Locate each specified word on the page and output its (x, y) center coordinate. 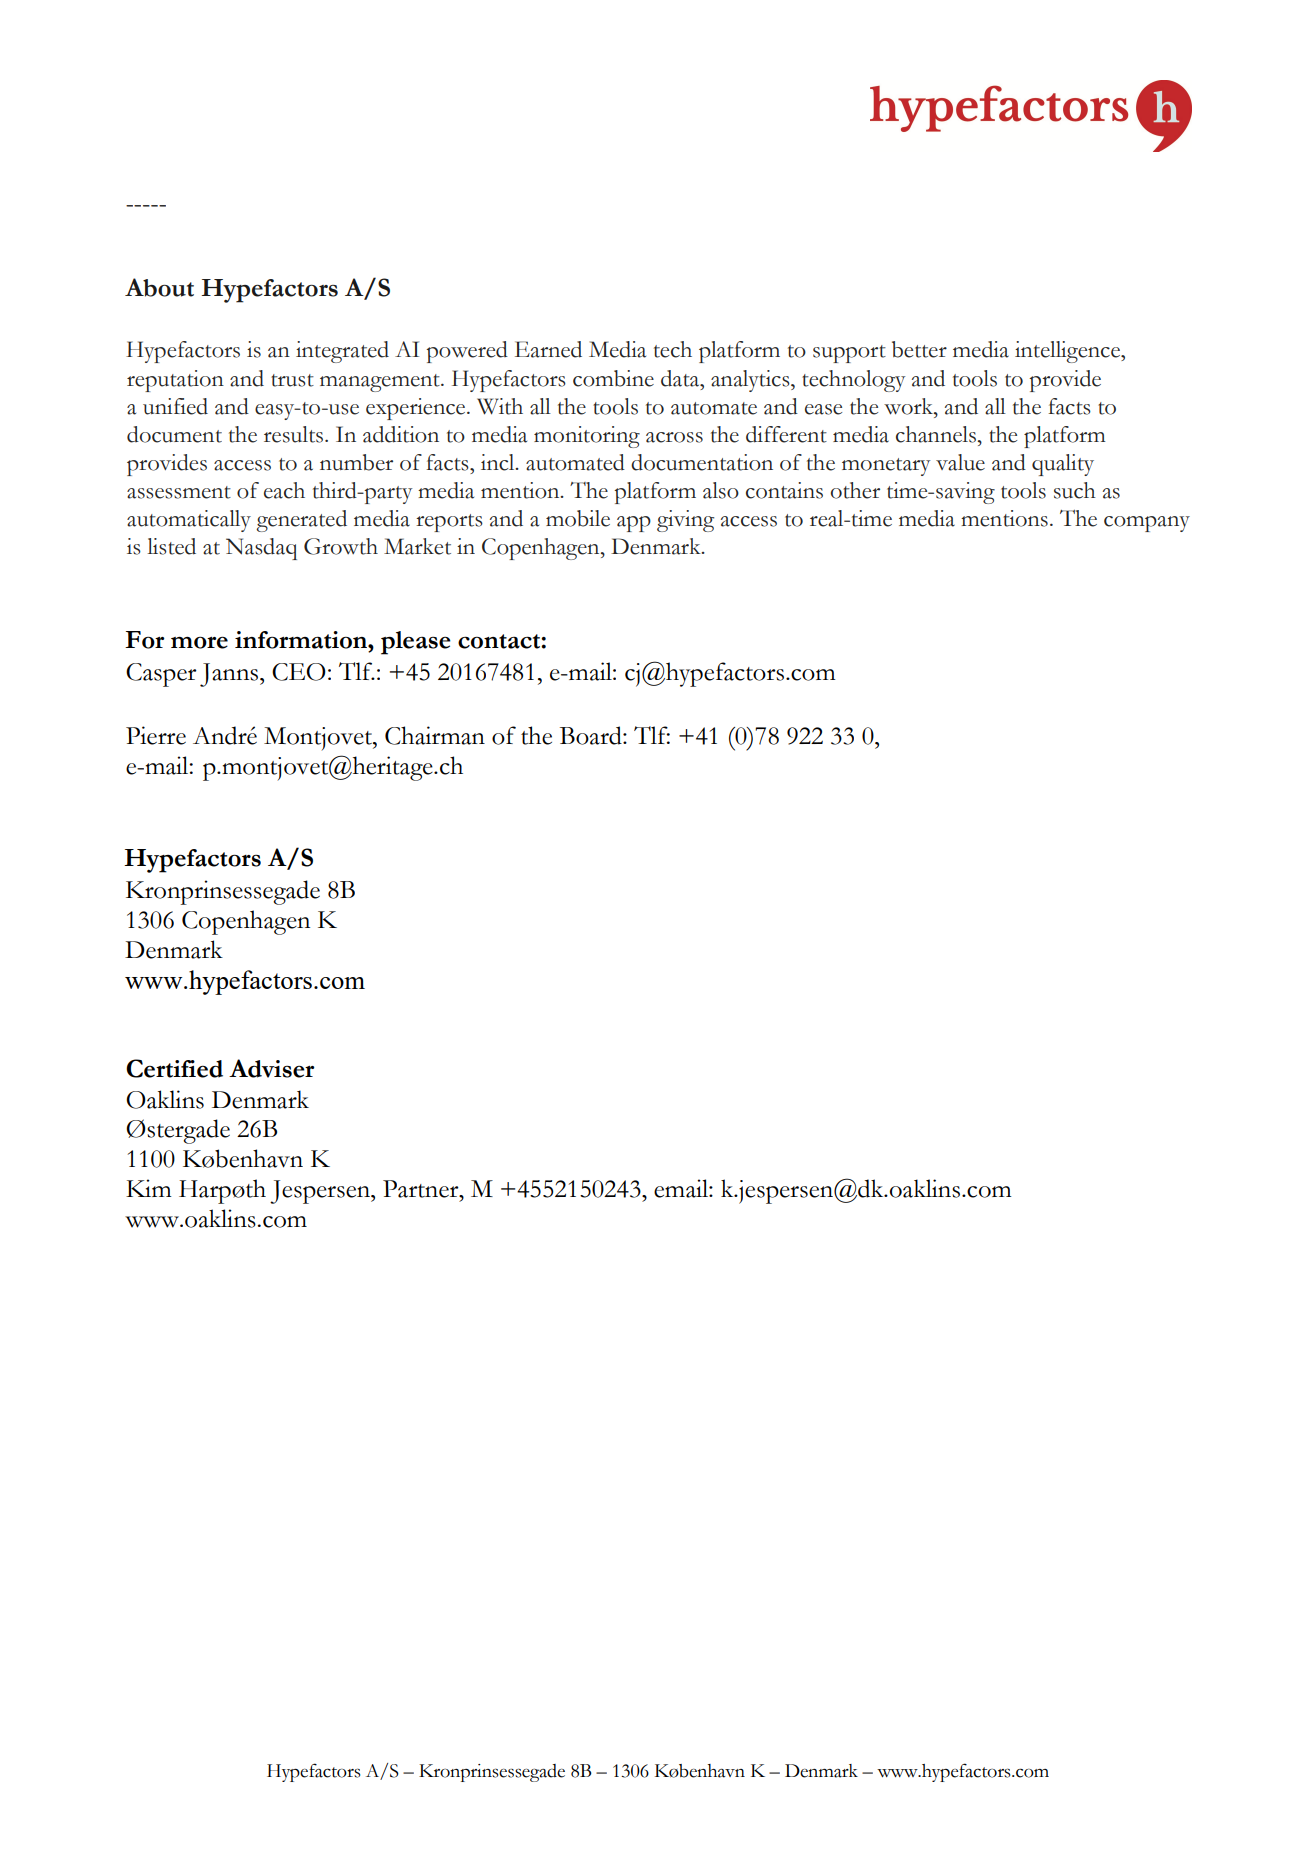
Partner (422, 1189)
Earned (548, 349)
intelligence (1068, 352)
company (1147, 524)
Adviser (272, 1068)
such (1075, 490)
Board (592, 735)
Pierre (156, 735)
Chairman (435, 735)
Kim (149, 1188)
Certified (174, 1068)
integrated (342, 352)
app (634, 524)
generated (301, 521)
